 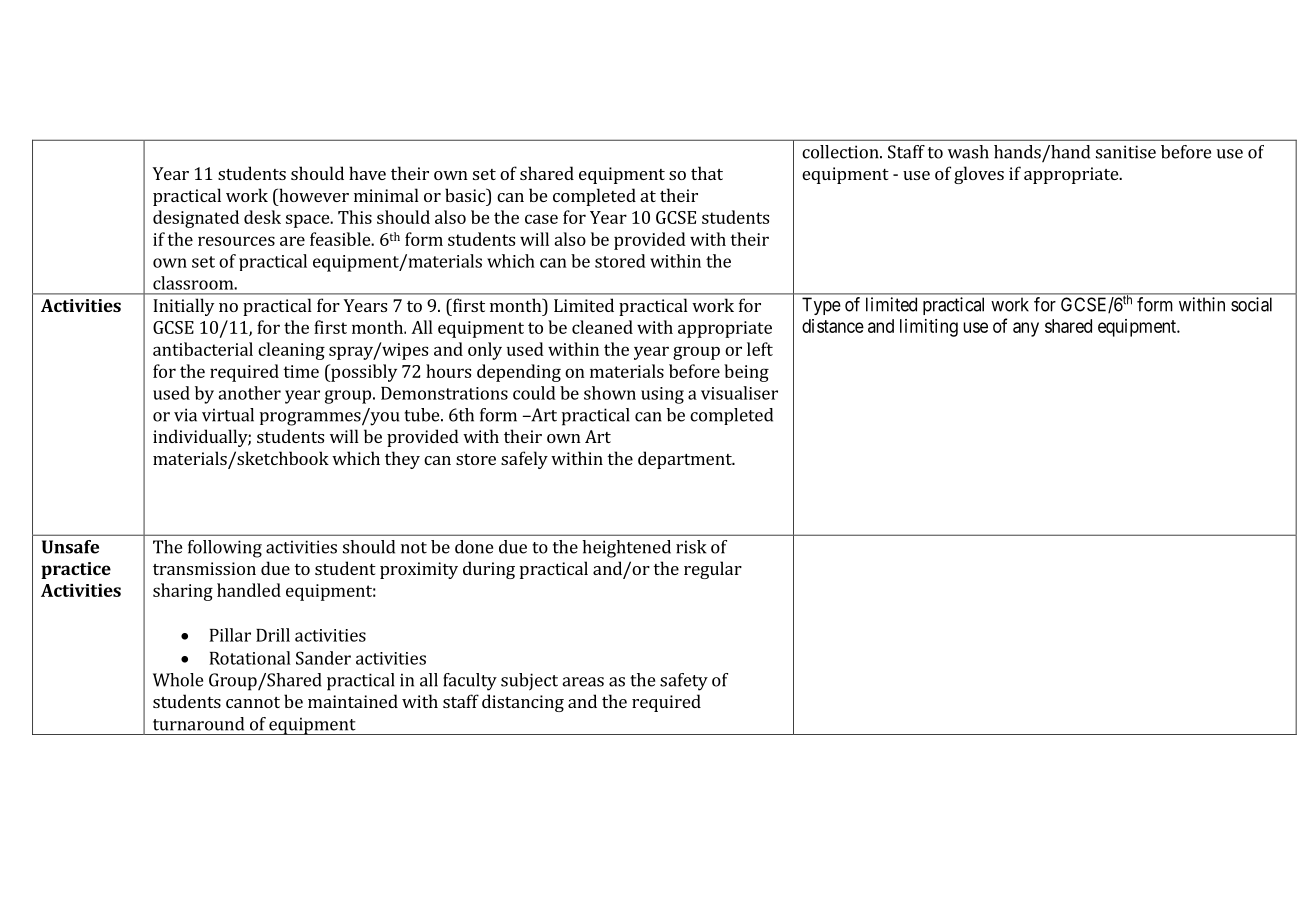 What do you see at coordinates (402, 460) in the screenshot?
I see `they` at bounding box center [402, 460].
